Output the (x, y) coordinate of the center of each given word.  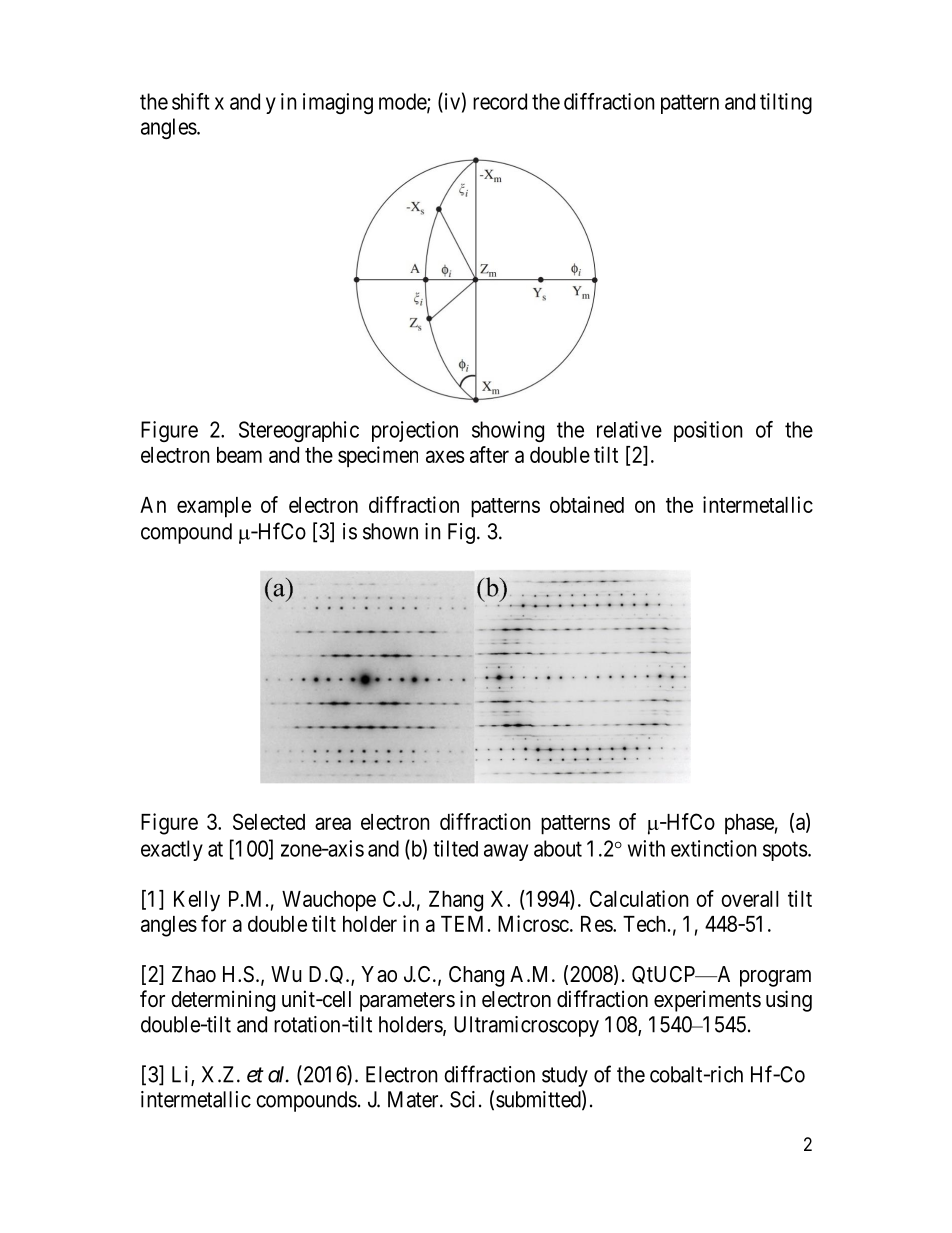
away (506, 852)
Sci (462, 1099)
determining (223, 1001)
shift (191, 101)
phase (749, 824)
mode (403, 102)
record (500, 101)
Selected (269, 821)
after (489, 454)
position (708, 431)
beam (239, 455)
